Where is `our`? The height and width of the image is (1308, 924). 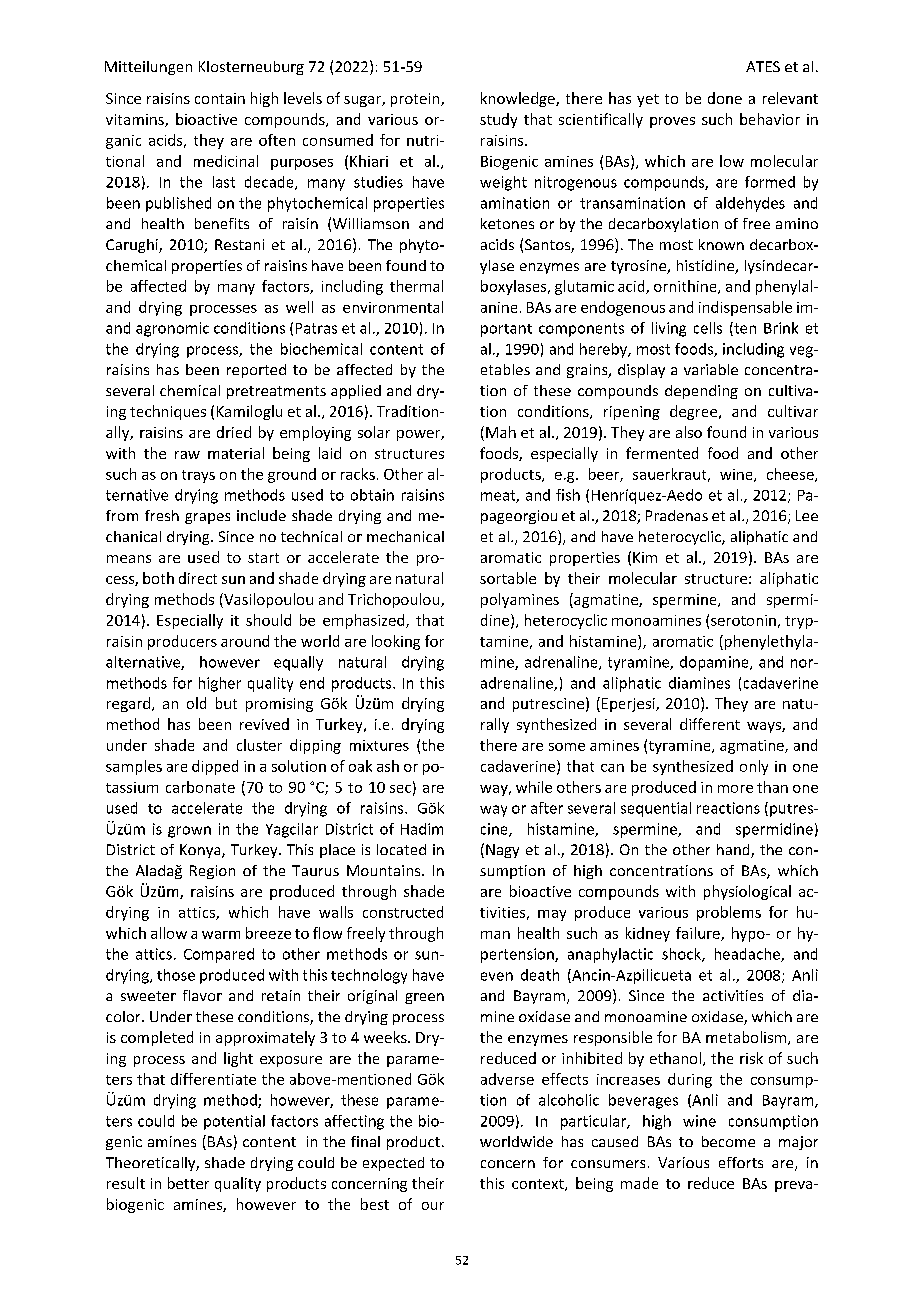 our is located at coordinates (433, 1206).
